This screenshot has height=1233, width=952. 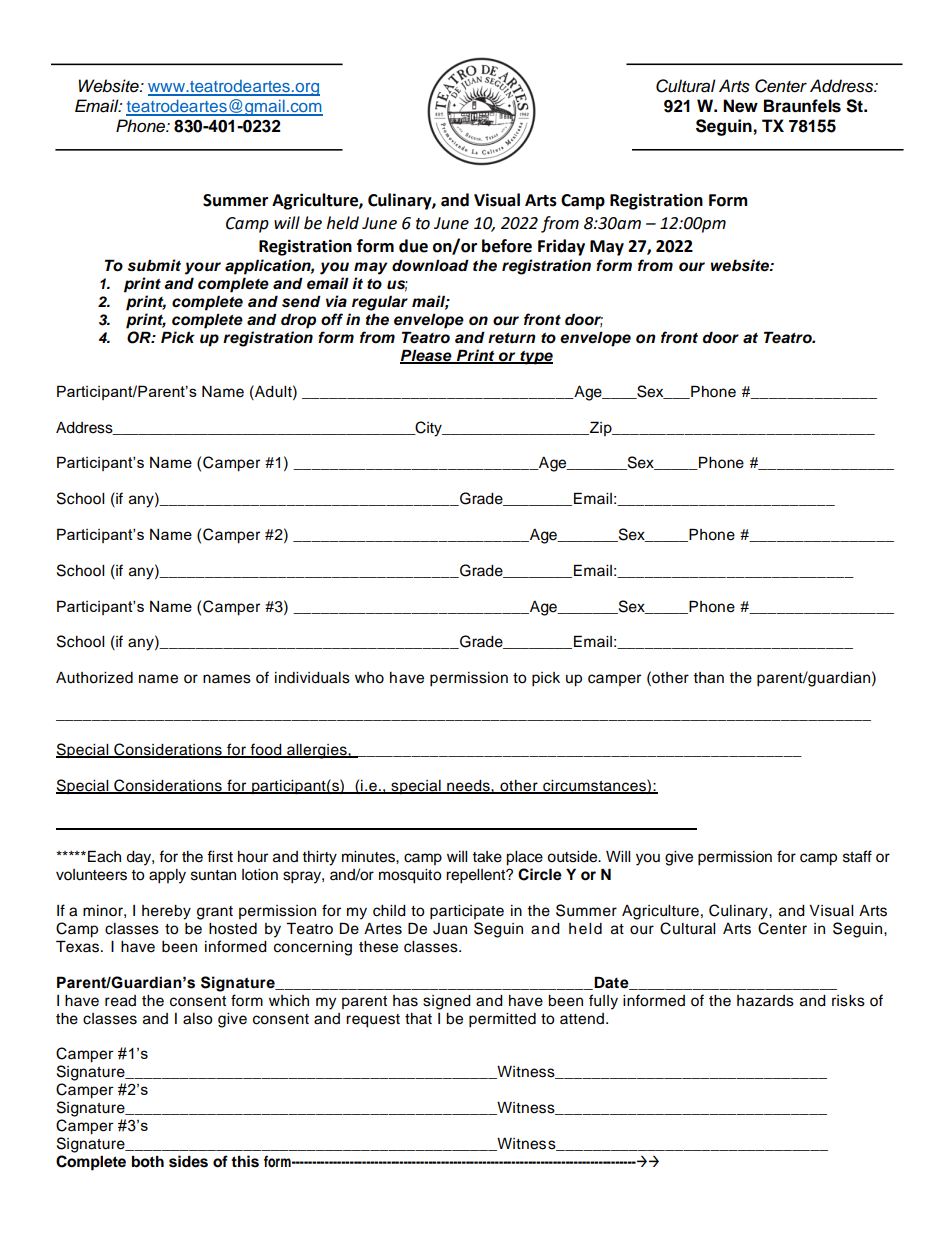 What do you see at coordinates (857, 856) in the screenshot?
I see `staff` at bounding box center [857, 856].
